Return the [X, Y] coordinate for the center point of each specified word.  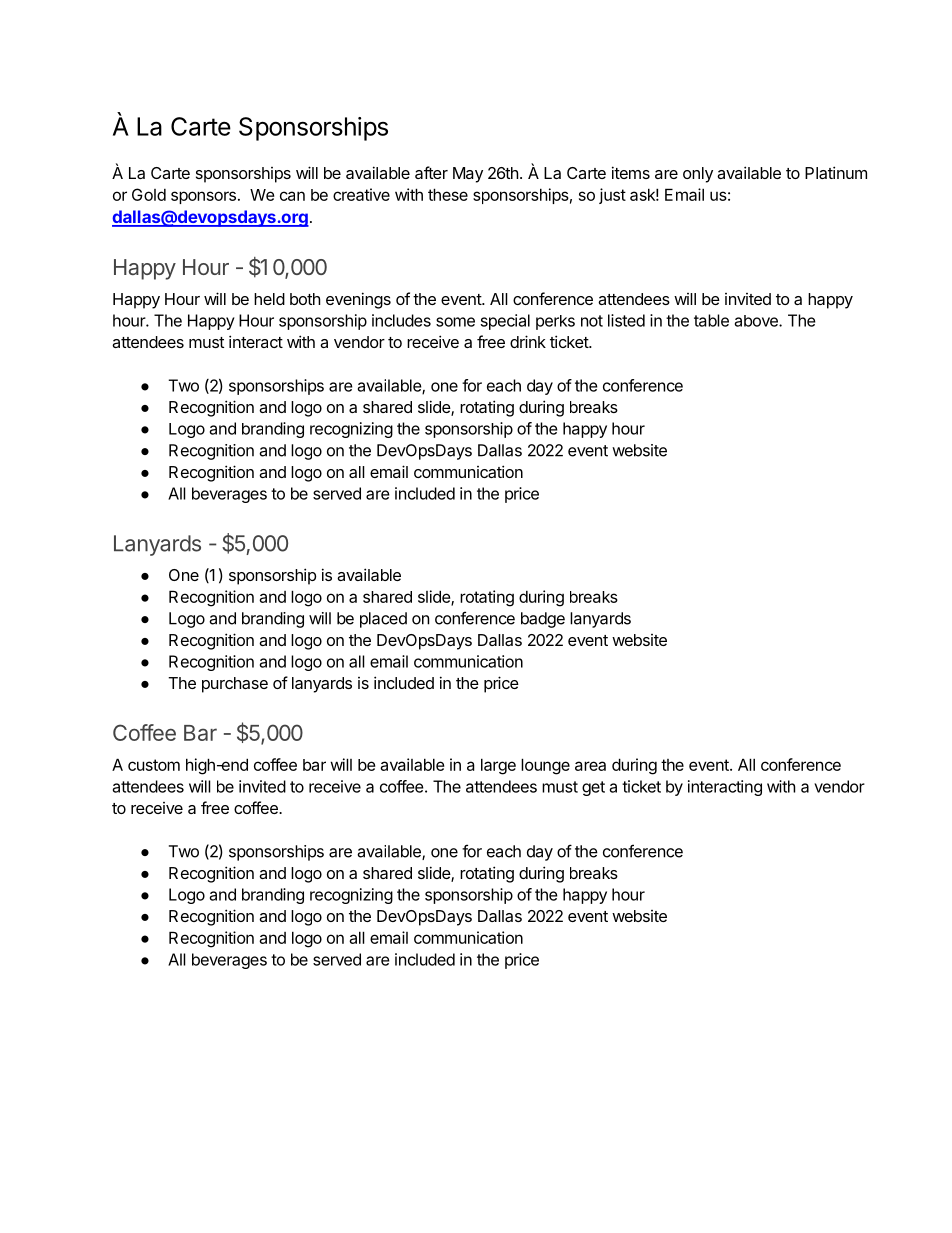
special [505, 322]
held [269, 299]
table [711, 320]
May [468, 175]
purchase [235, 685]
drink [528, 341]
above [757, 321]
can [292, 196]
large [498, 766]
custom [154, 765]
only [698, 175]
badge [543, 620]
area [590, 766]
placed [383, 620]
